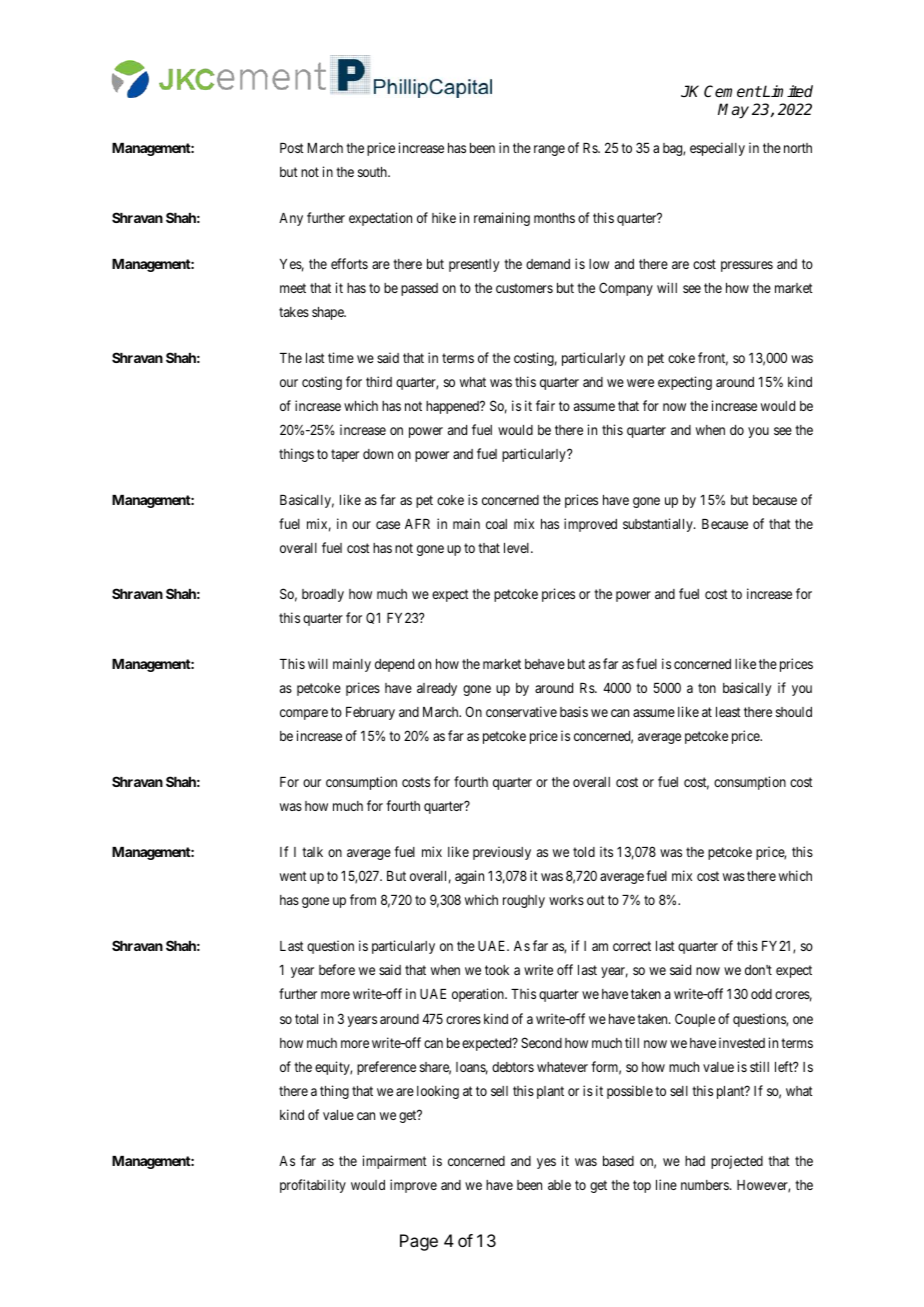 The image size is (924, 1307). I want to click on ton, so click(707, 688).
